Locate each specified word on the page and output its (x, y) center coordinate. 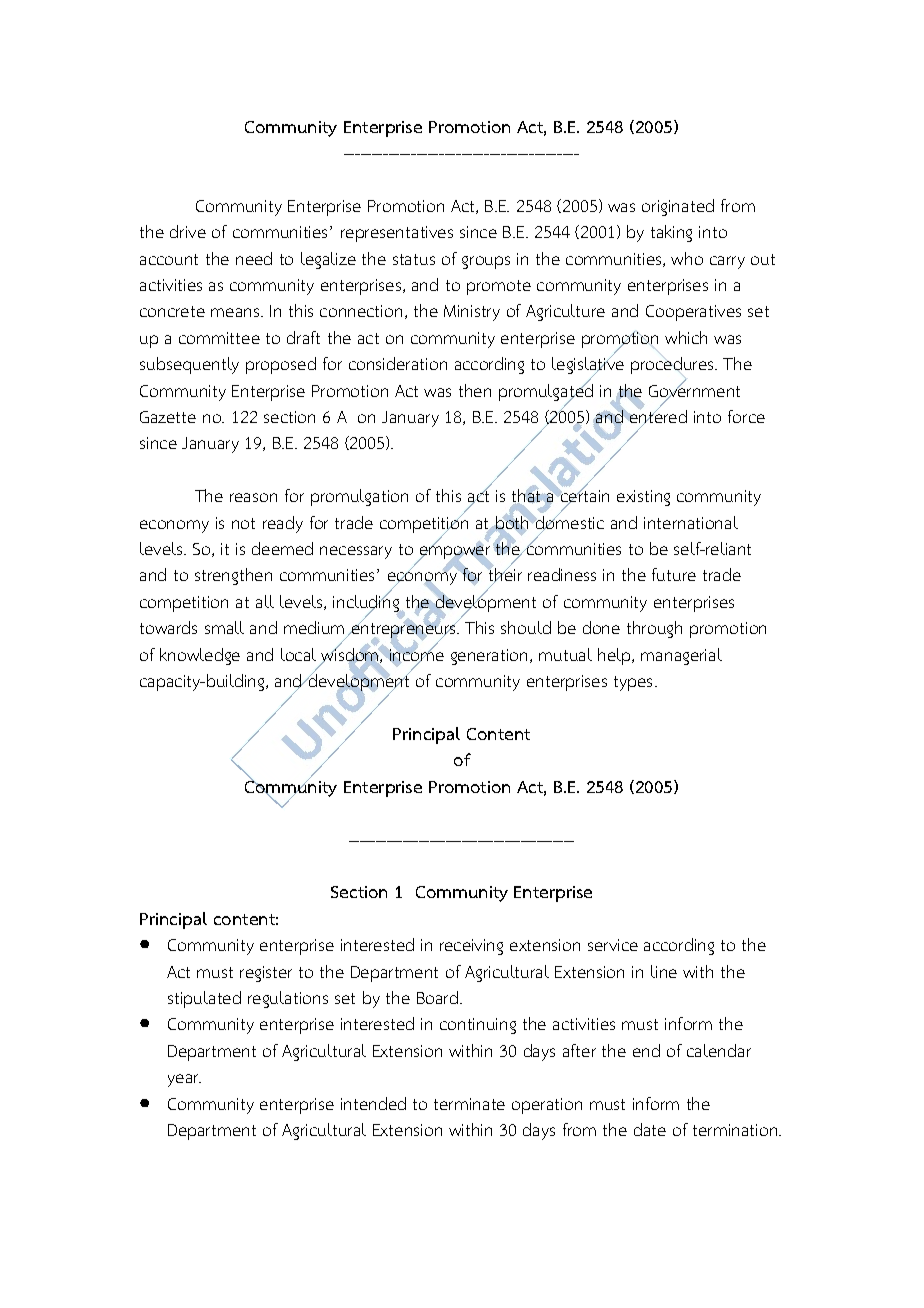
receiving (471, 947)
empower (453, 553)
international (691, 522)
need (254, 258)
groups (486, 262)
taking (671, 233)
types (635, 683)
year (184, 1080)
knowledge (200, 656)
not (243, 523)
